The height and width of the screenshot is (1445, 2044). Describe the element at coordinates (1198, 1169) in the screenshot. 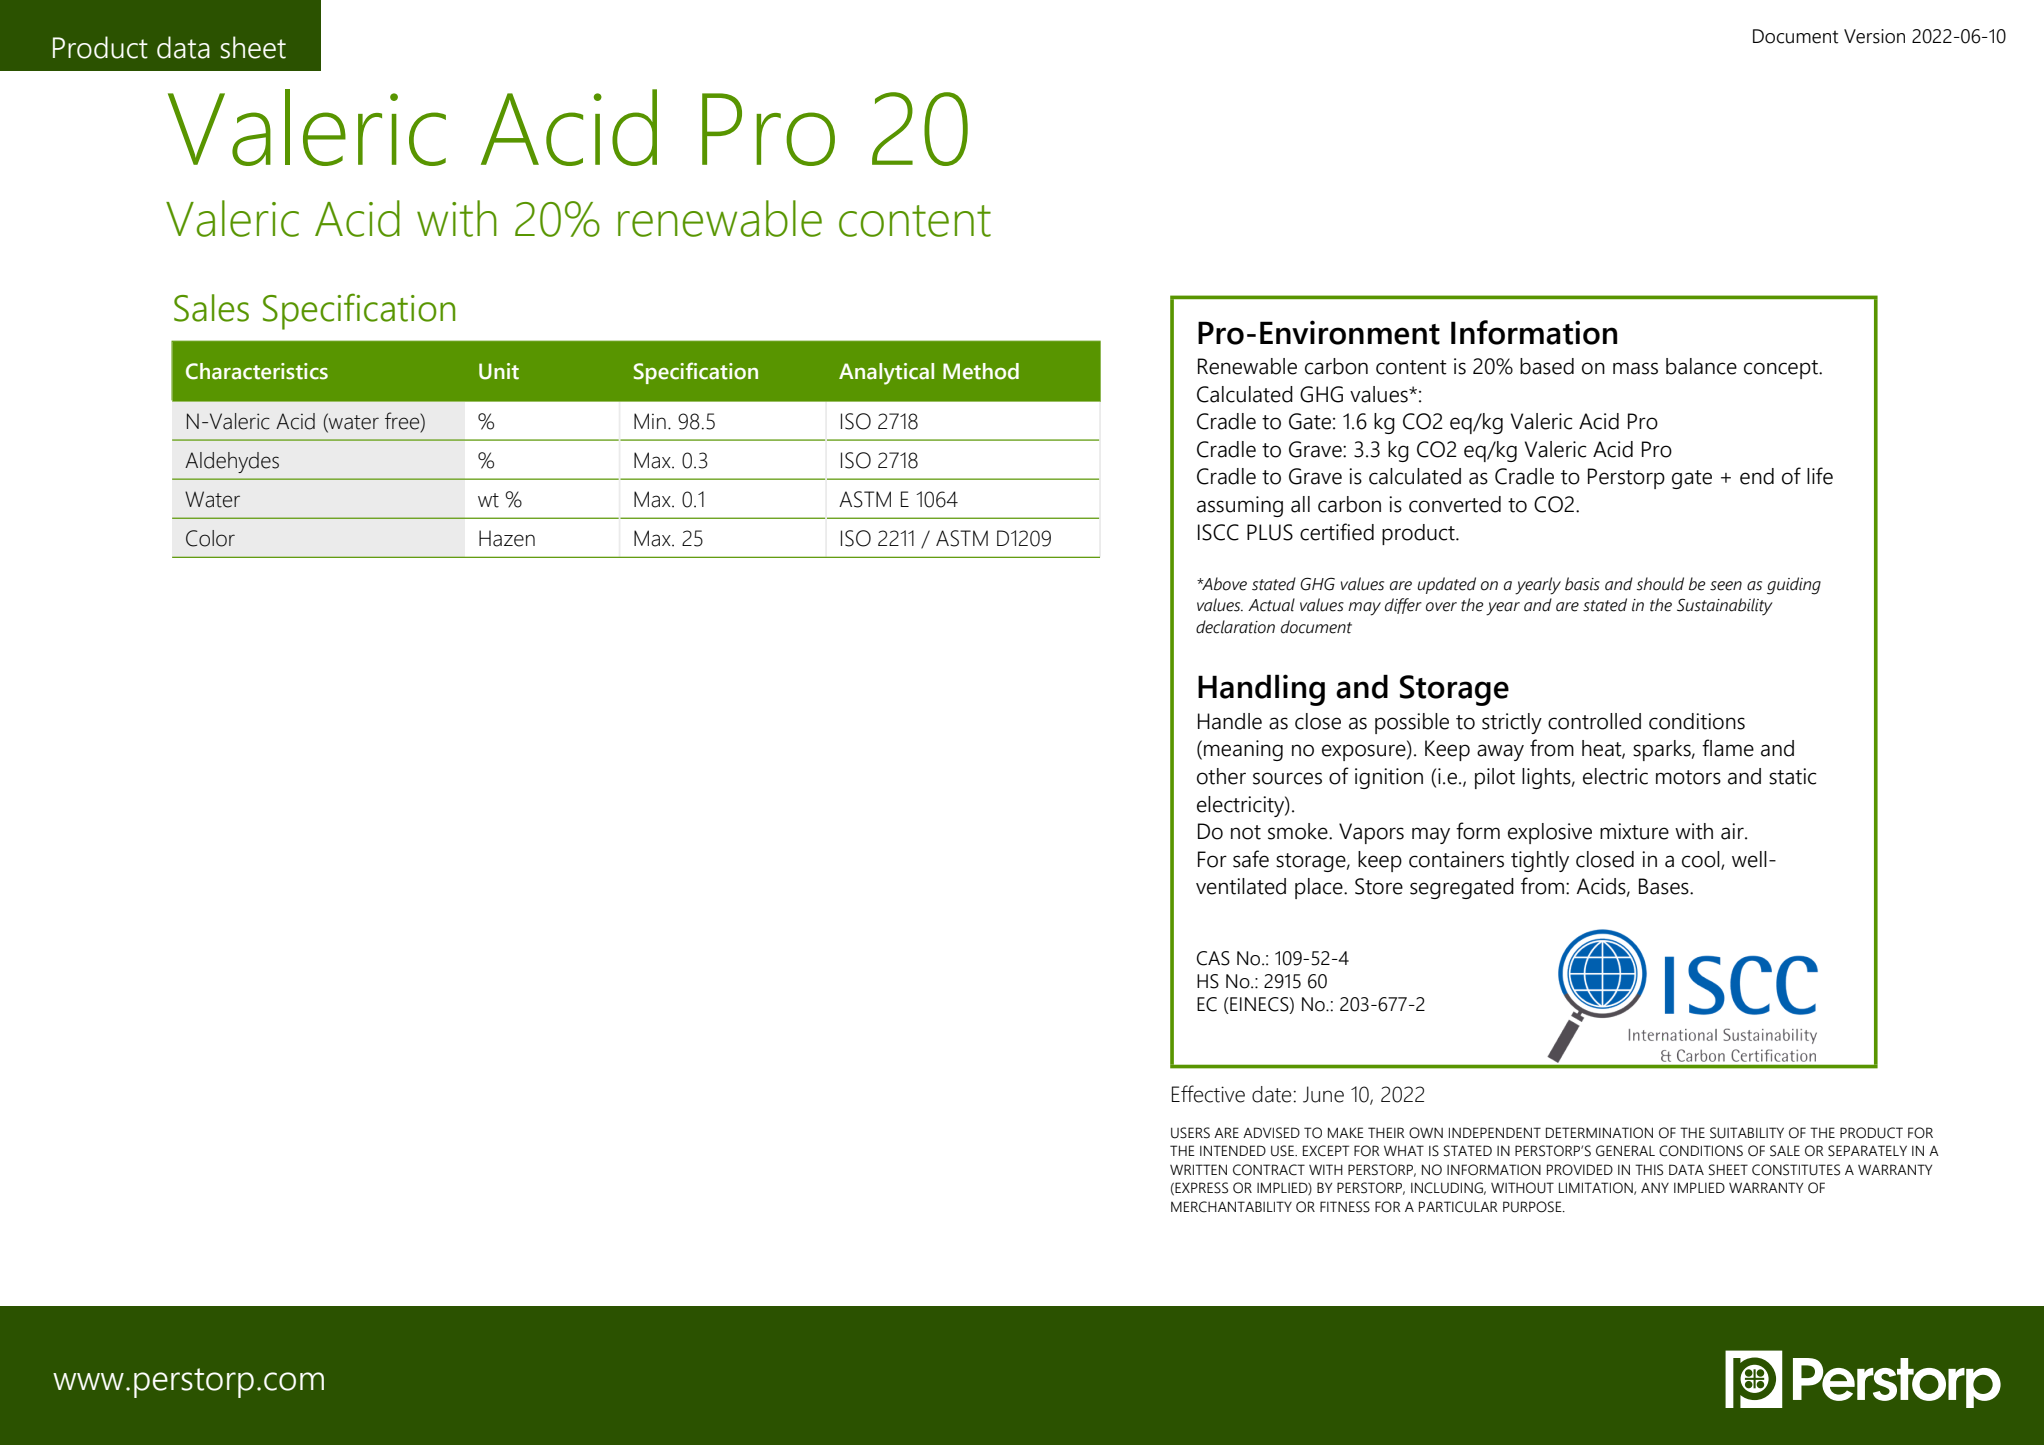

I see `WRITTEN` at that location.
